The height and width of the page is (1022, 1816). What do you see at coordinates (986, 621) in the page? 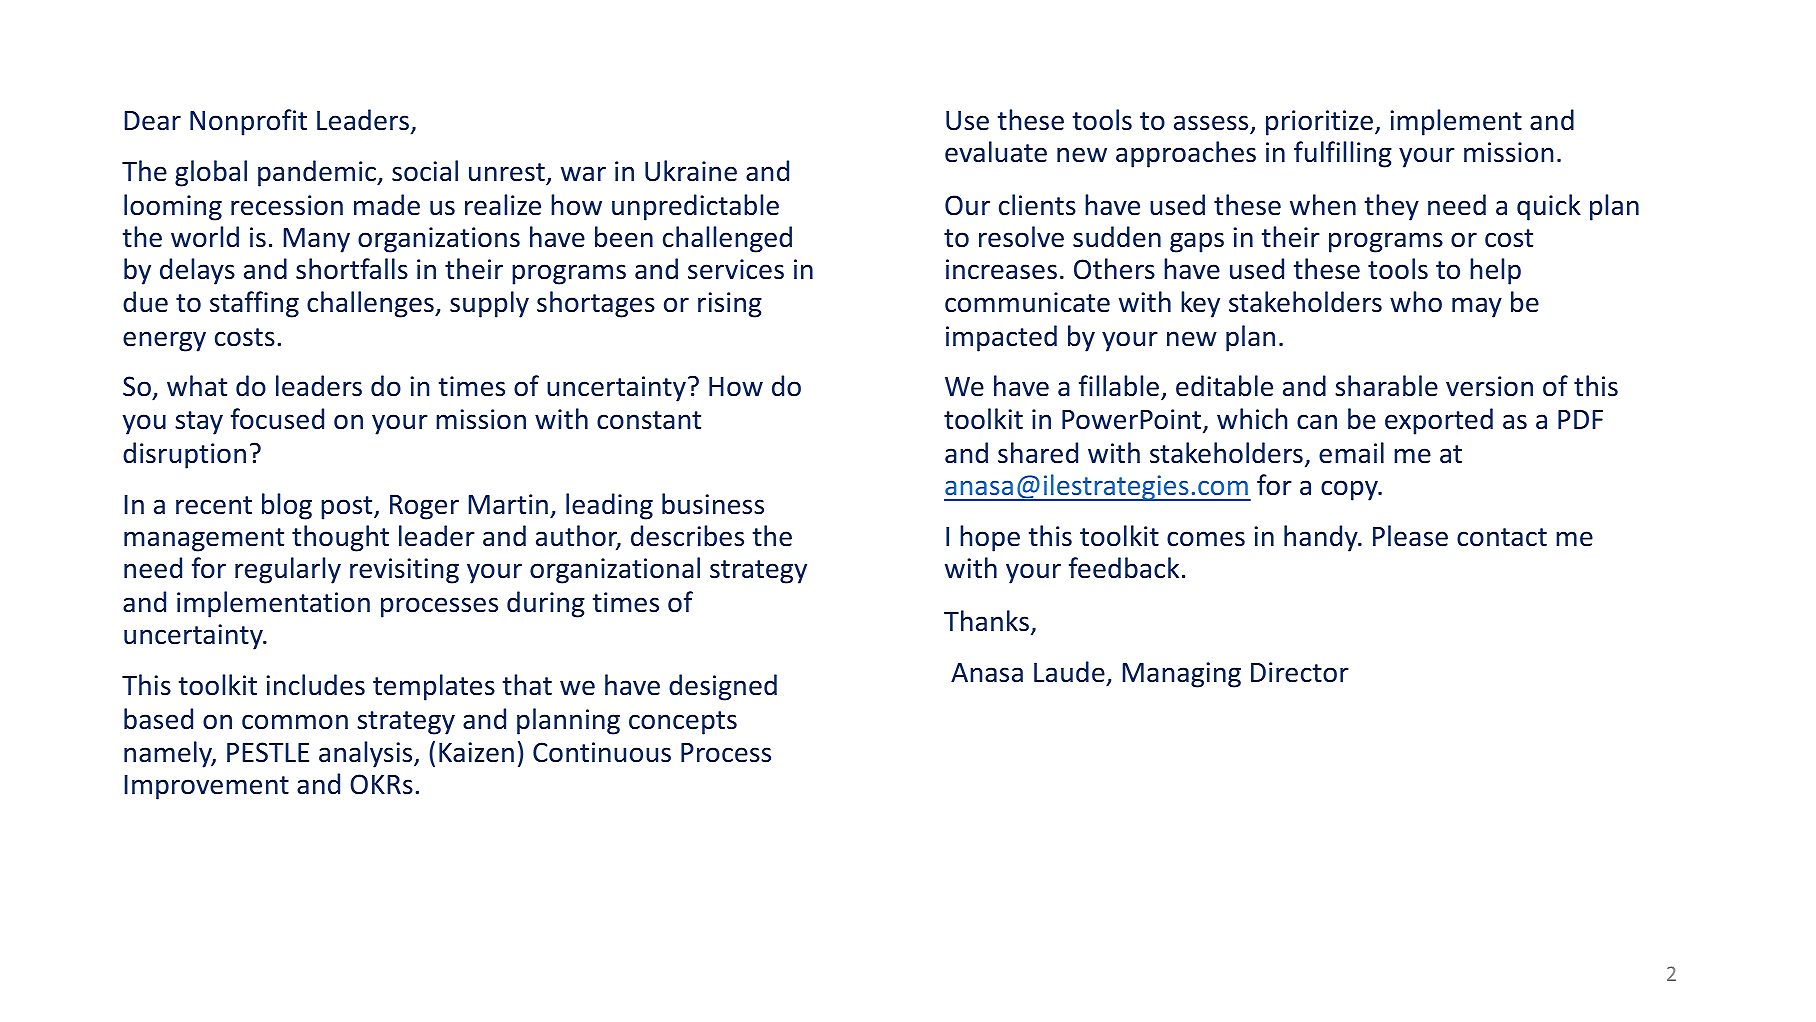
I see `Thanks` at bounding box center [986, 621].
